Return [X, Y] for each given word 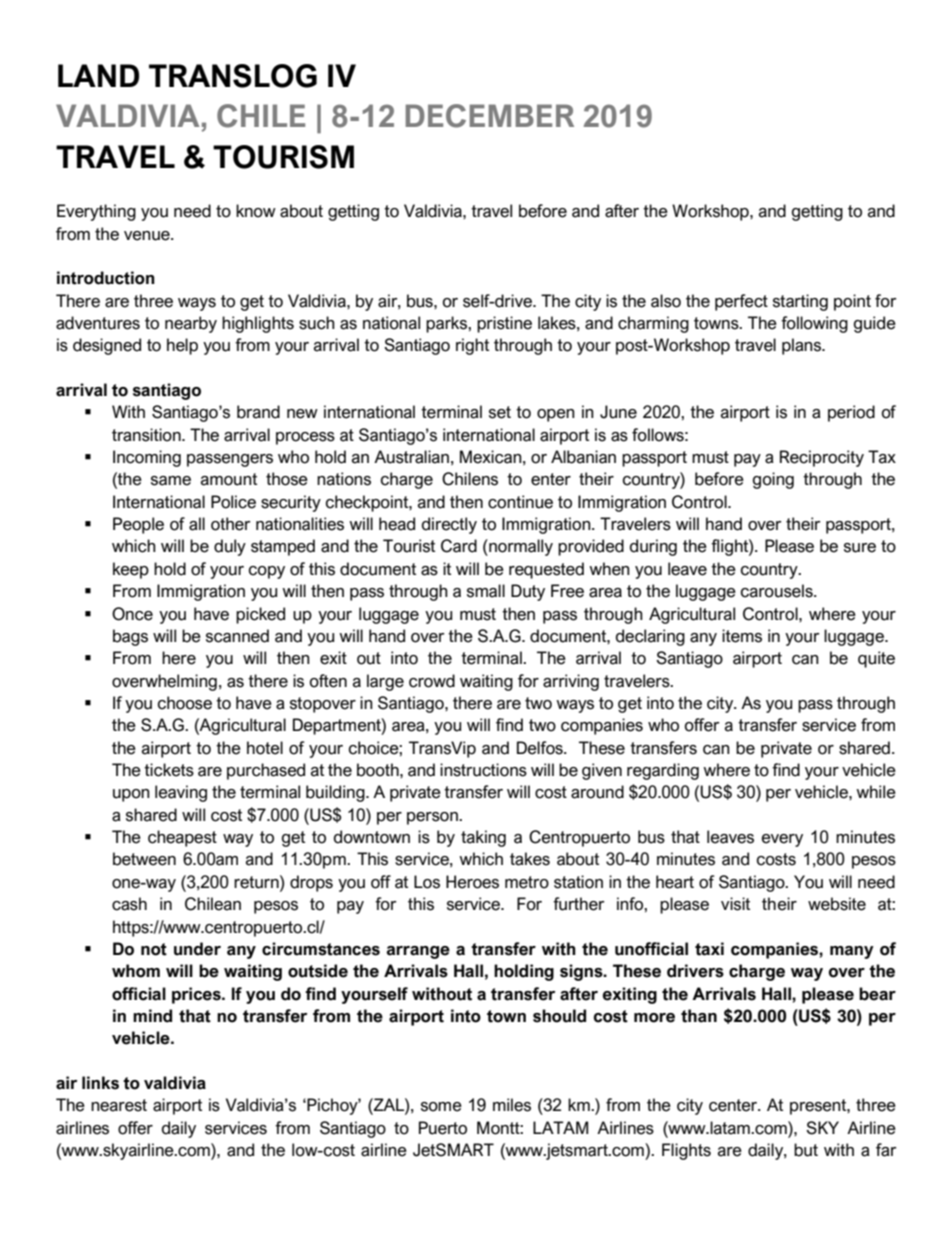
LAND [98, 75]
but [806, 1150]
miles [512, 1105]
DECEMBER [490, 116]
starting [800, 302]
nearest [119, 1105]
